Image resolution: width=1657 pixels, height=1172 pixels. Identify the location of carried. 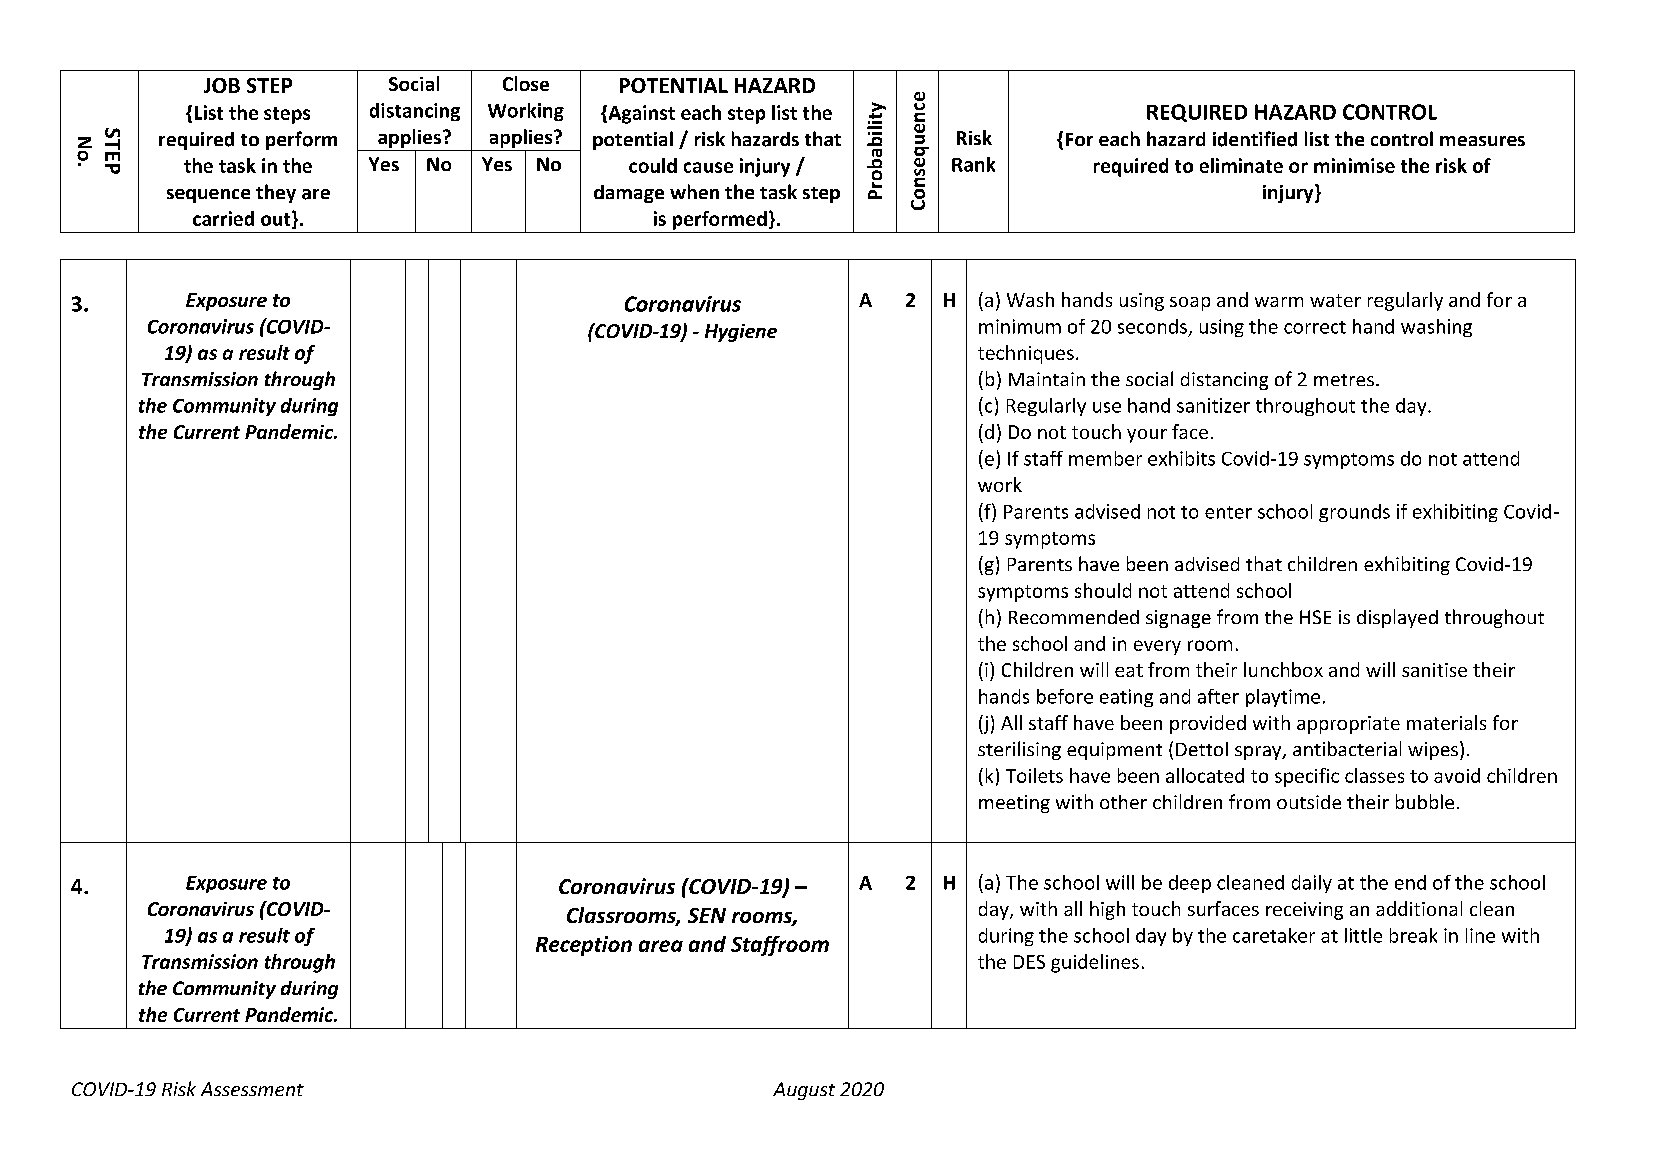
(223, 218).
